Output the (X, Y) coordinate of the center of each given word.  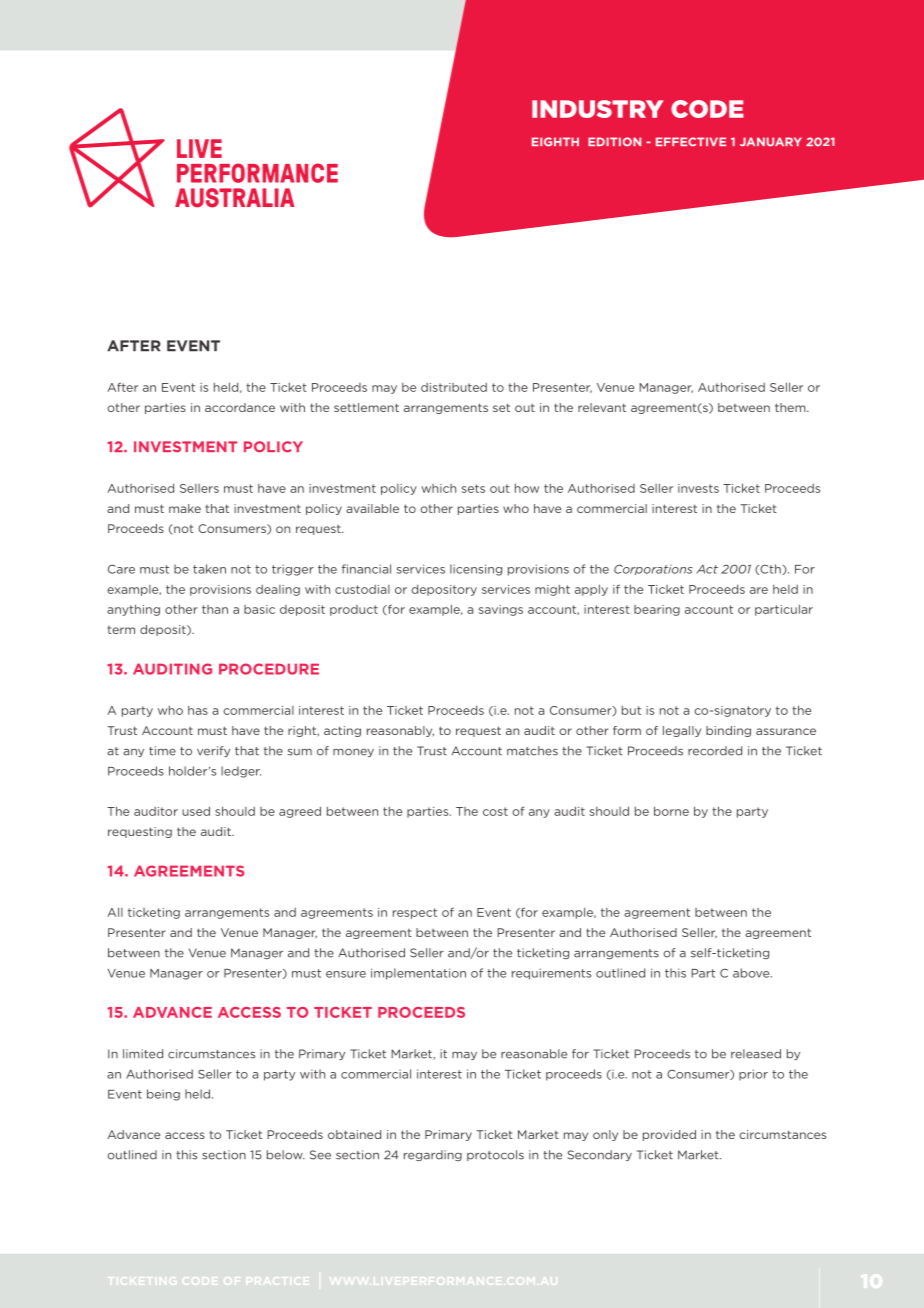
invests (698, 488)
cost (495, 811)
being (163, 1095)
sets (473, 488)
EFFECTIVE (691, 142)
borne (671, 811)
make (185, 508)
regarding (433, 1155)
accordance (240, 407)
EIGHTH (555, 142)
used (196, 811)
